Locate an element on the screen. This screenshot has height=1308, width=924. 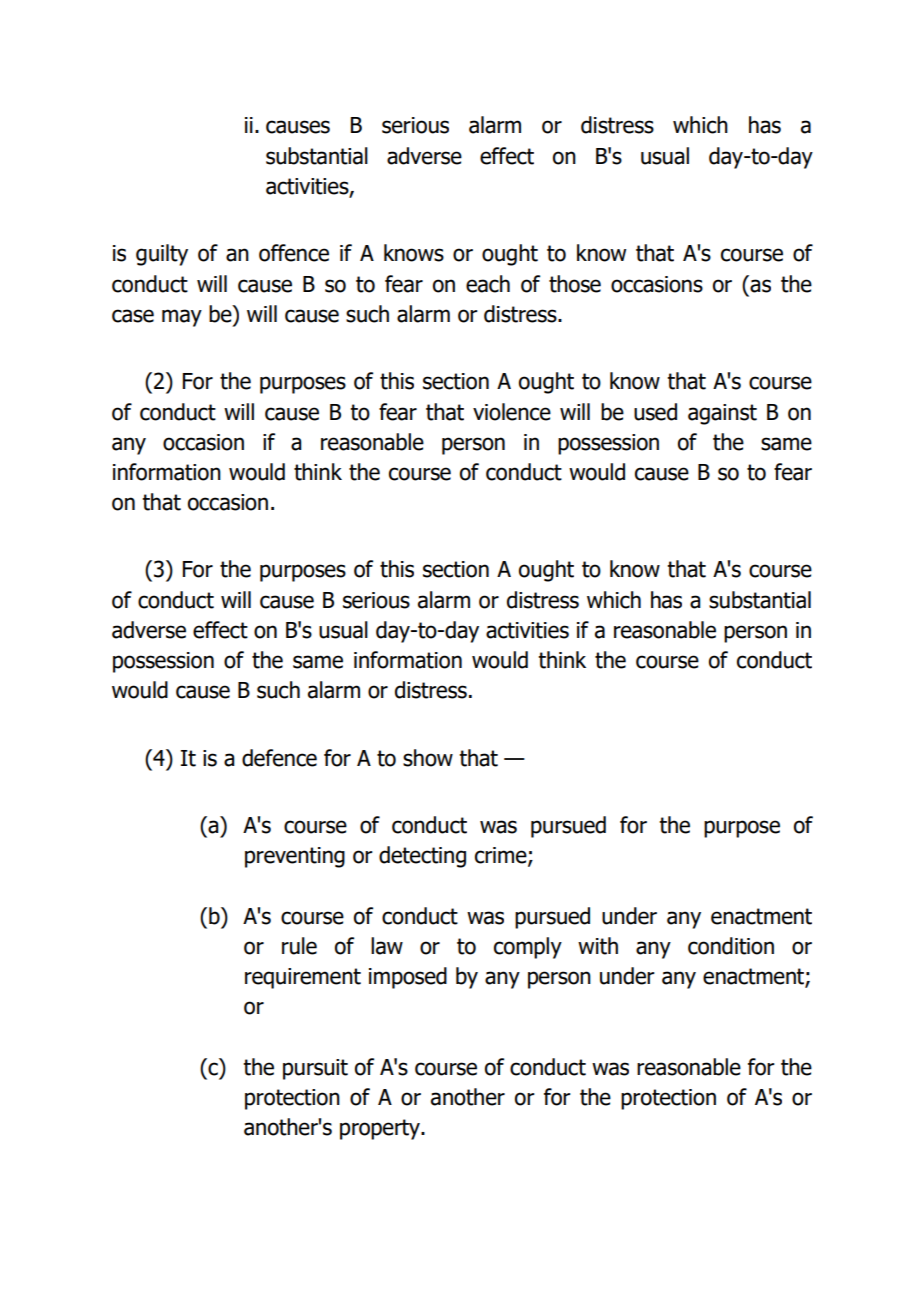
guilty is located at coordinates (162, 255).
